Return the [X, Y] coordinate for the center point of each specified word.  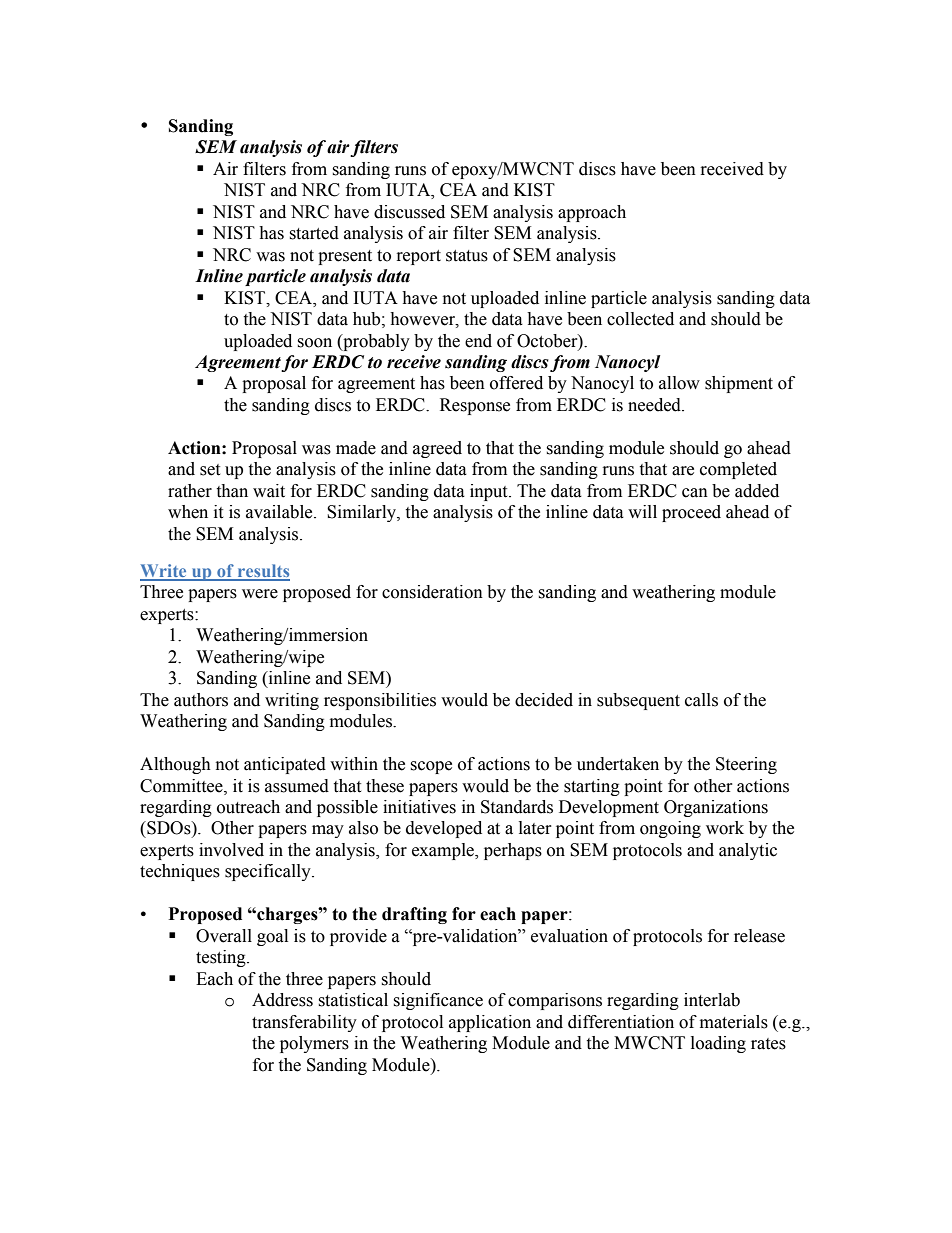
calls [701, 700]
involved [231, 850]
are [683, 471]
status [467, 256]
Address [282, 1000]
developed [444, 829]
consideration [432, 592]
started [314, 233]
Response [475, 406]
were [260, 594]
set [210, 470]
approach [592, 213]
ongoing [670, 829]
